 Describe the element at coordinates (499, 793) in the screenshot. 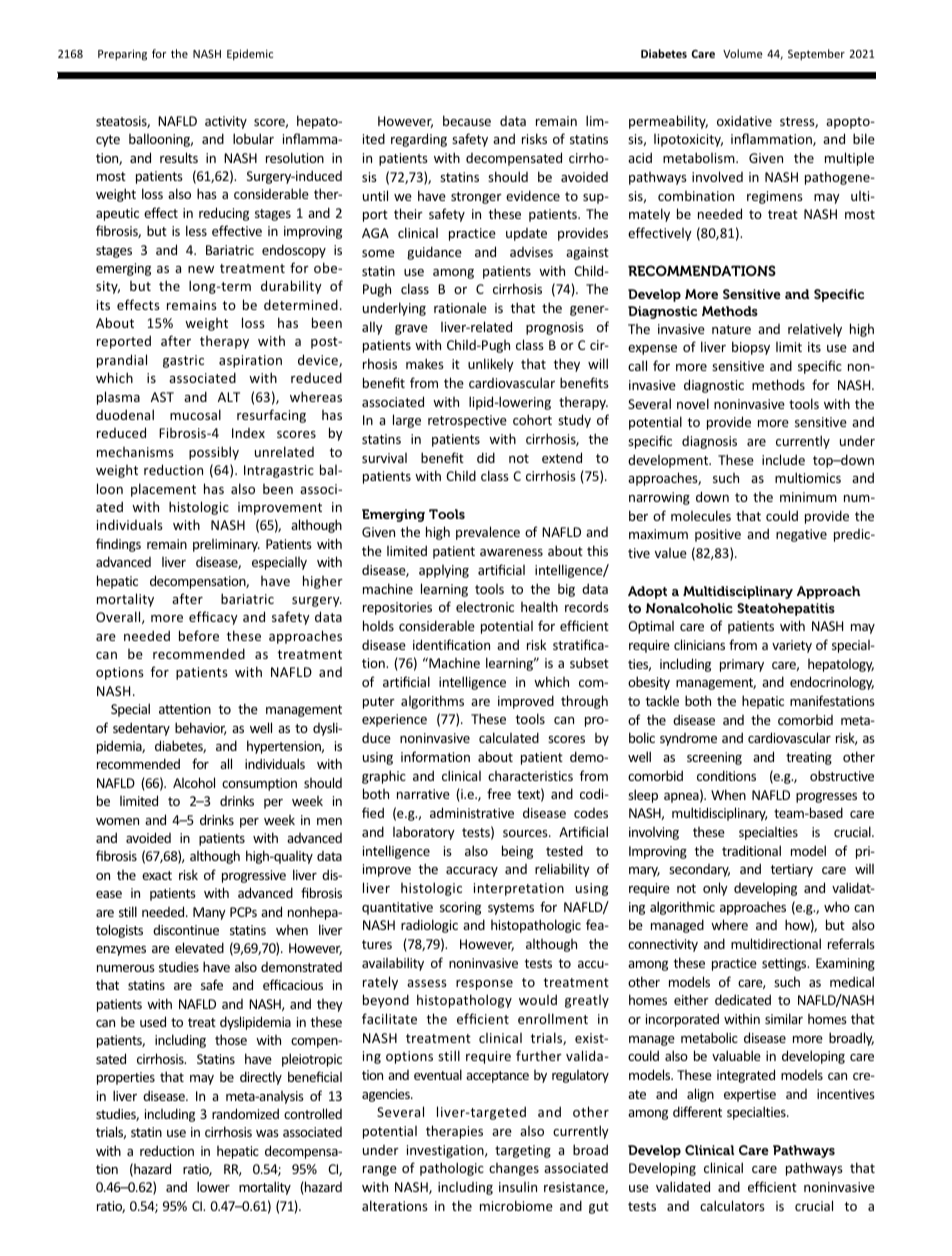

I see `free` at that location.
